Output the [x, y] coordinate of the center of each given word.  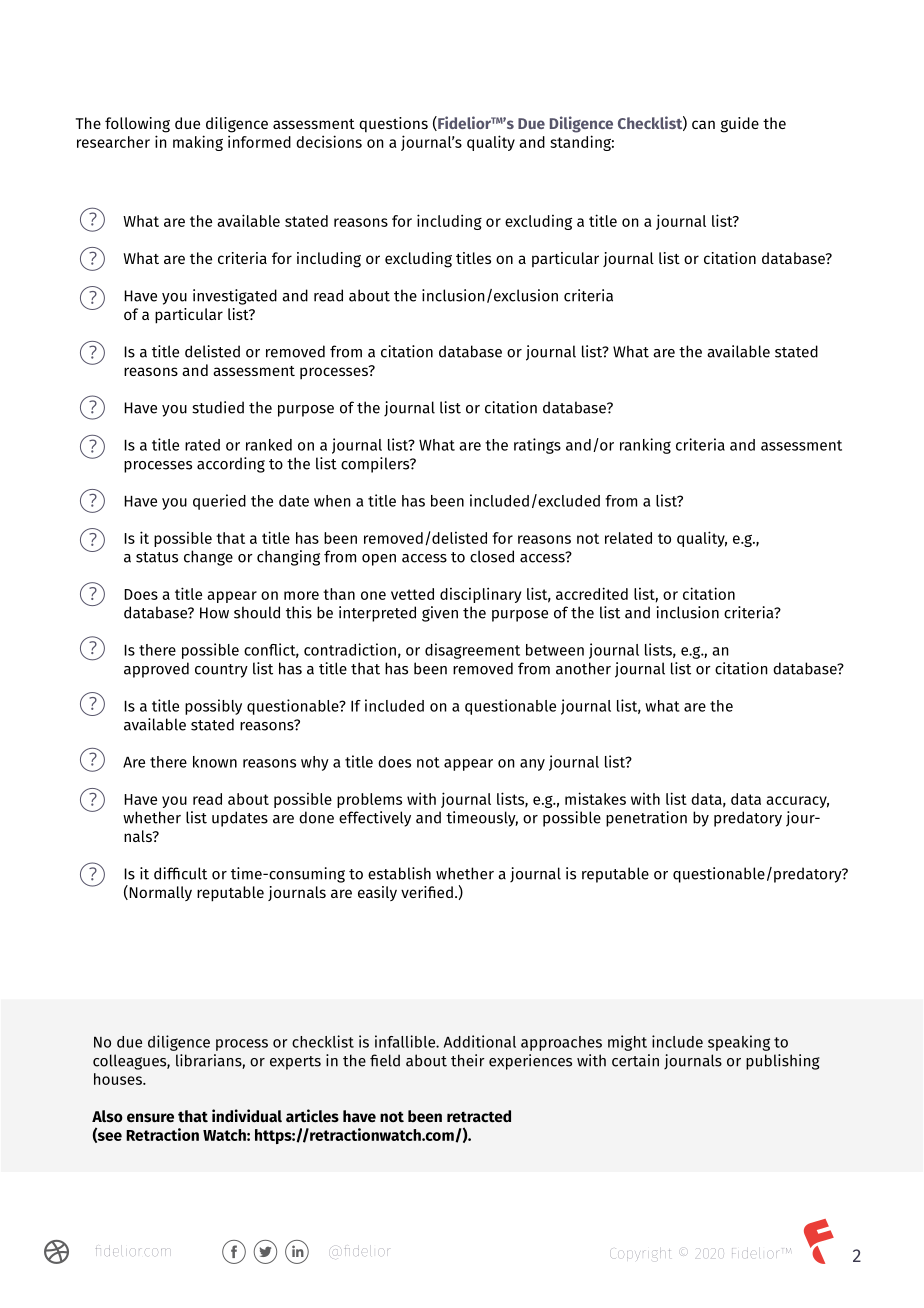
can [703, 124]
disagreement [472, 651]
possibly [213, 707]
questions [393, 124]
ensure [150, 1118]
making [198, 143]
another [583, 668]
